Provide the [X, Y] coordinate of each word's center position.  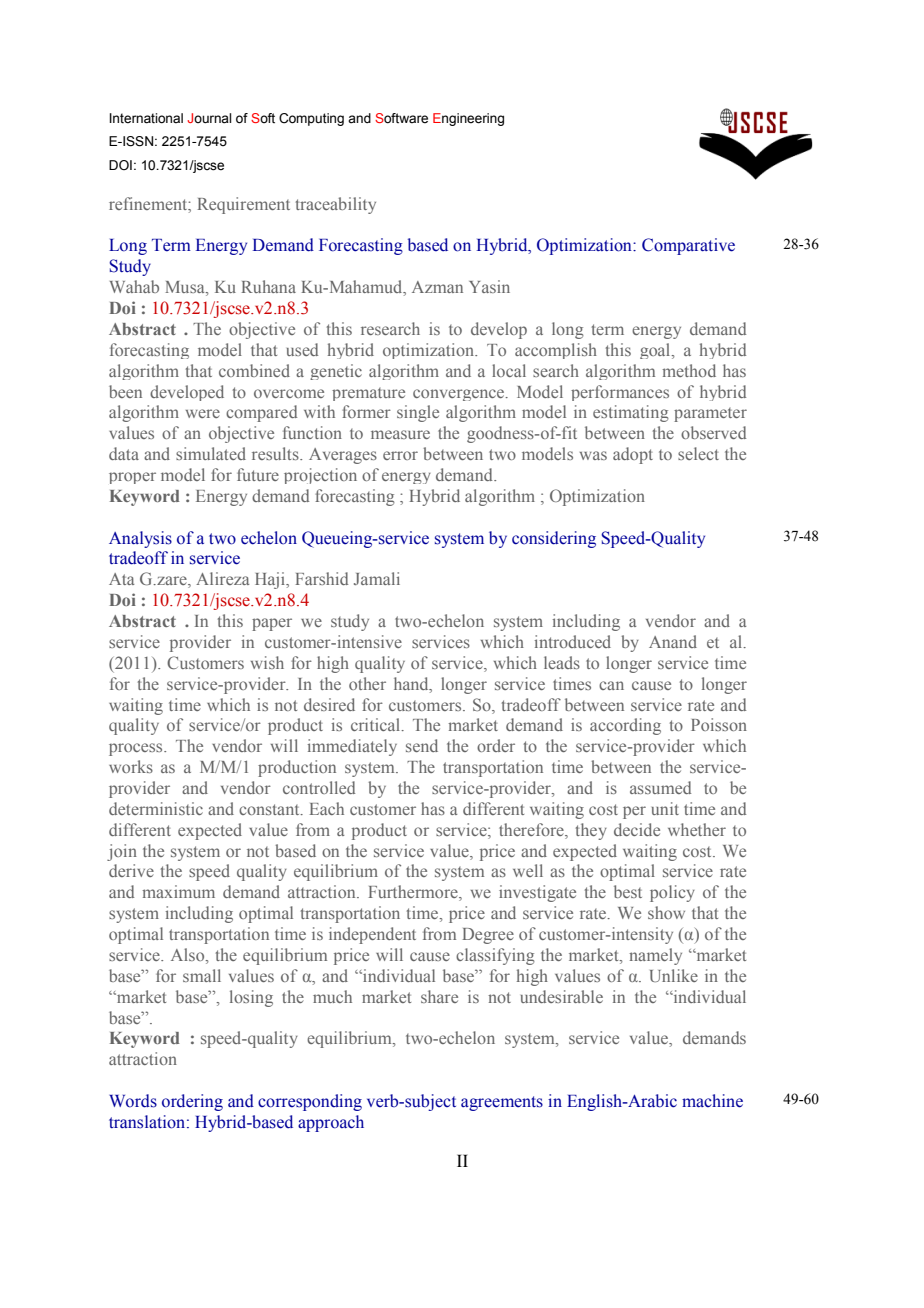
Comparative [688, 246]
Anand [673, 641]
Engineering [468, 119]
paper [272, 624]
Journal [209, 118]
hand [412, 683]
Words [133, 1101]
